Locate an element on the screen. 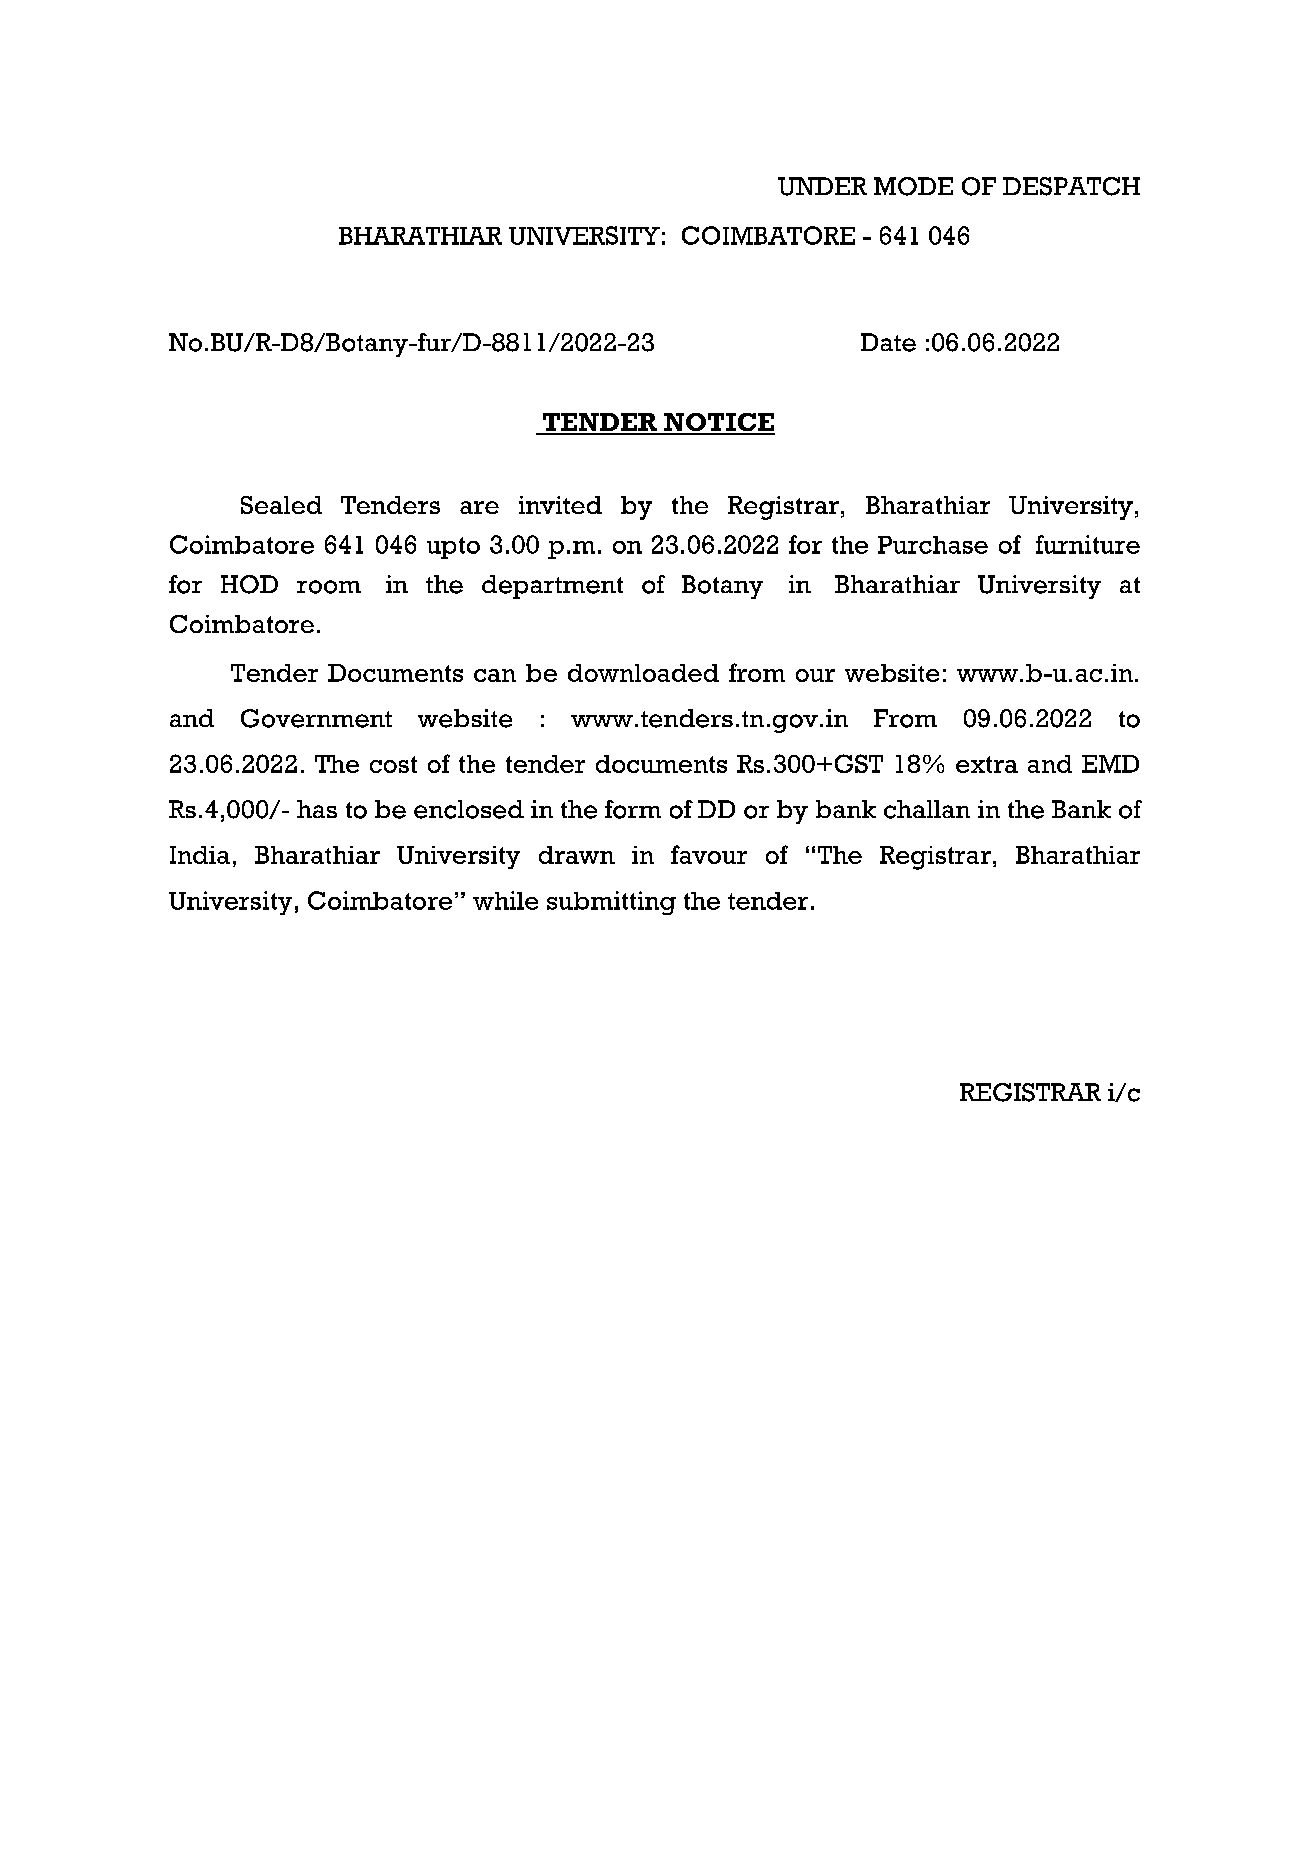 This screenshot has height=1856, width=1313. DESPATCH is located at coordinates (1071, 186).
